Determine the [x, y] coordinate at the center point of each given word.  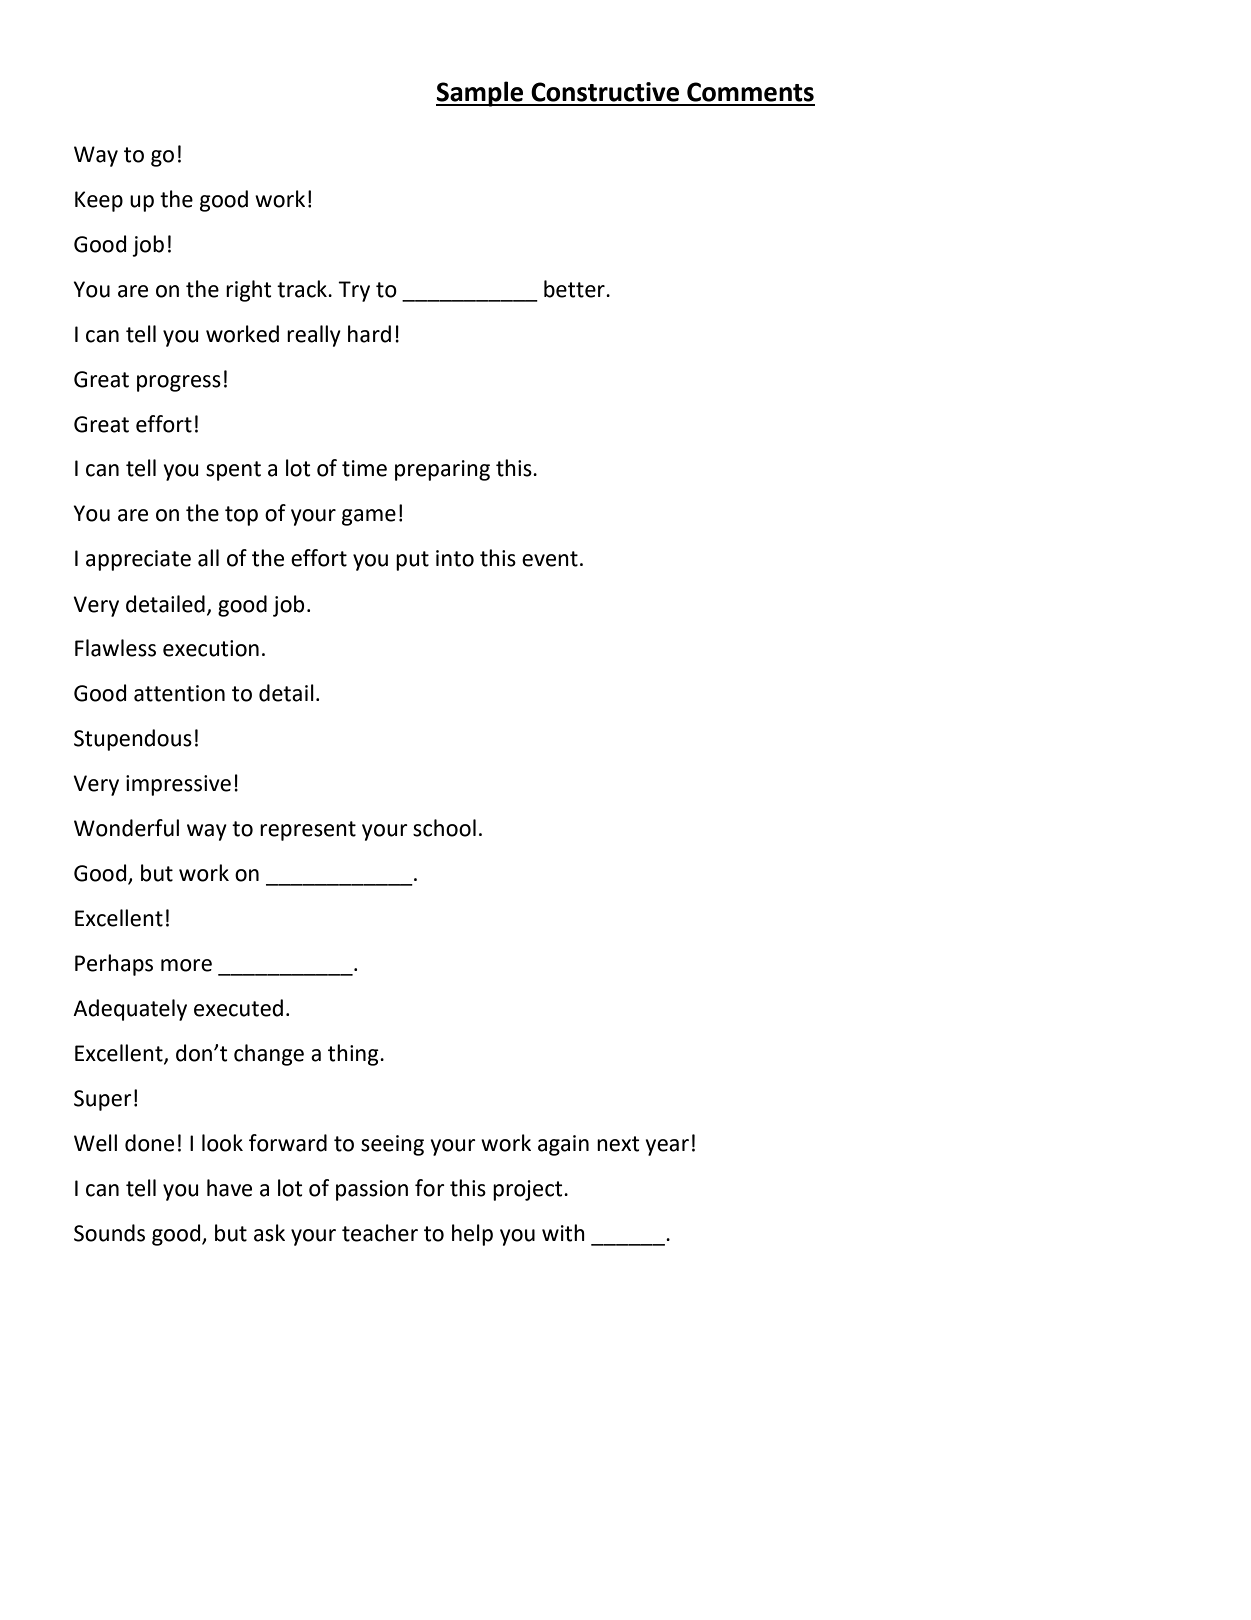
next [618, 1144]
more [186, 965]
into [455, 558]
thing [354, 1055]
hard [369, 334]
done [149, 1143]
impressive [178, 785]
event [550, 559]
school [444, 828]
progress [179, 383]
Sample [481, 94]
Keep [99, 201]
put [412, 561]
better [575, 289]
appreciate [138, 560]
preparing [442, 470]
